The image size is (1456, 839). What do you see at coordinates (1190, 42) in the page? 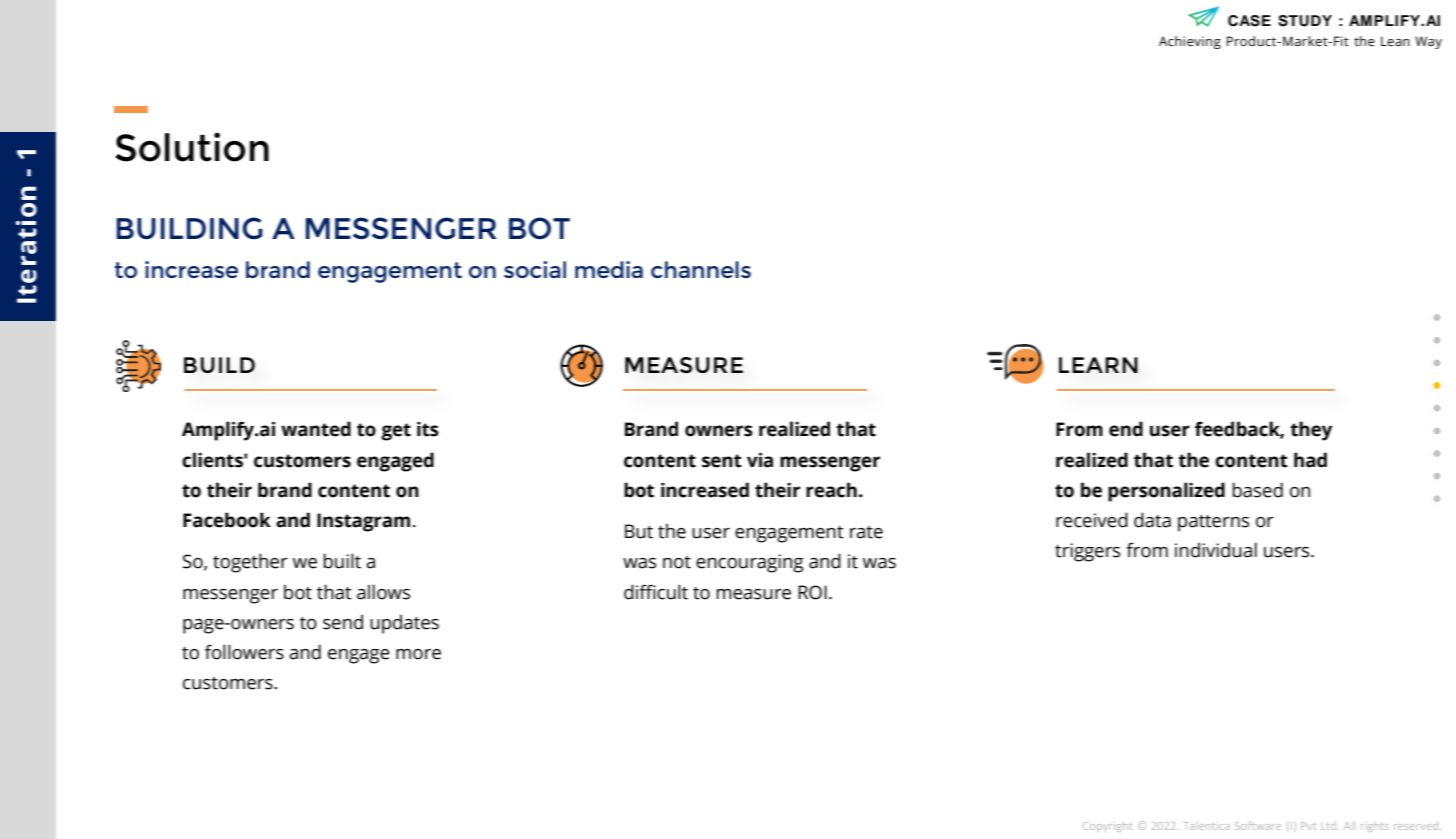
I see `Achieving` at bounding box center [1190, 42].
